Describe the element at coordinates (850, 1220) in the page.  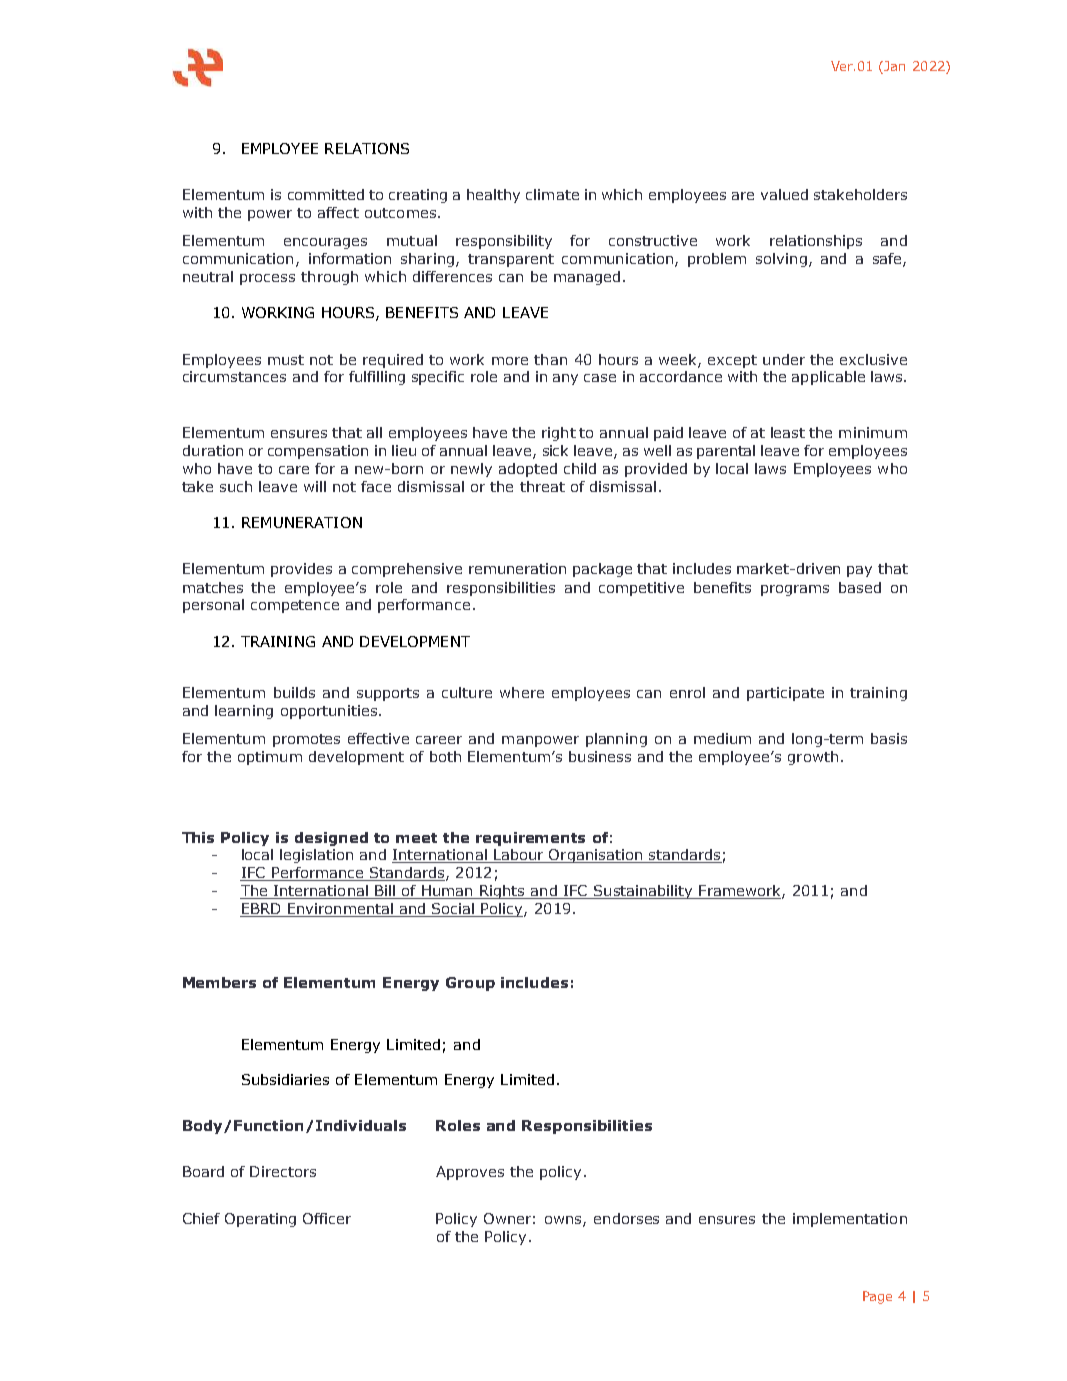
I see `implementation` at that location.
